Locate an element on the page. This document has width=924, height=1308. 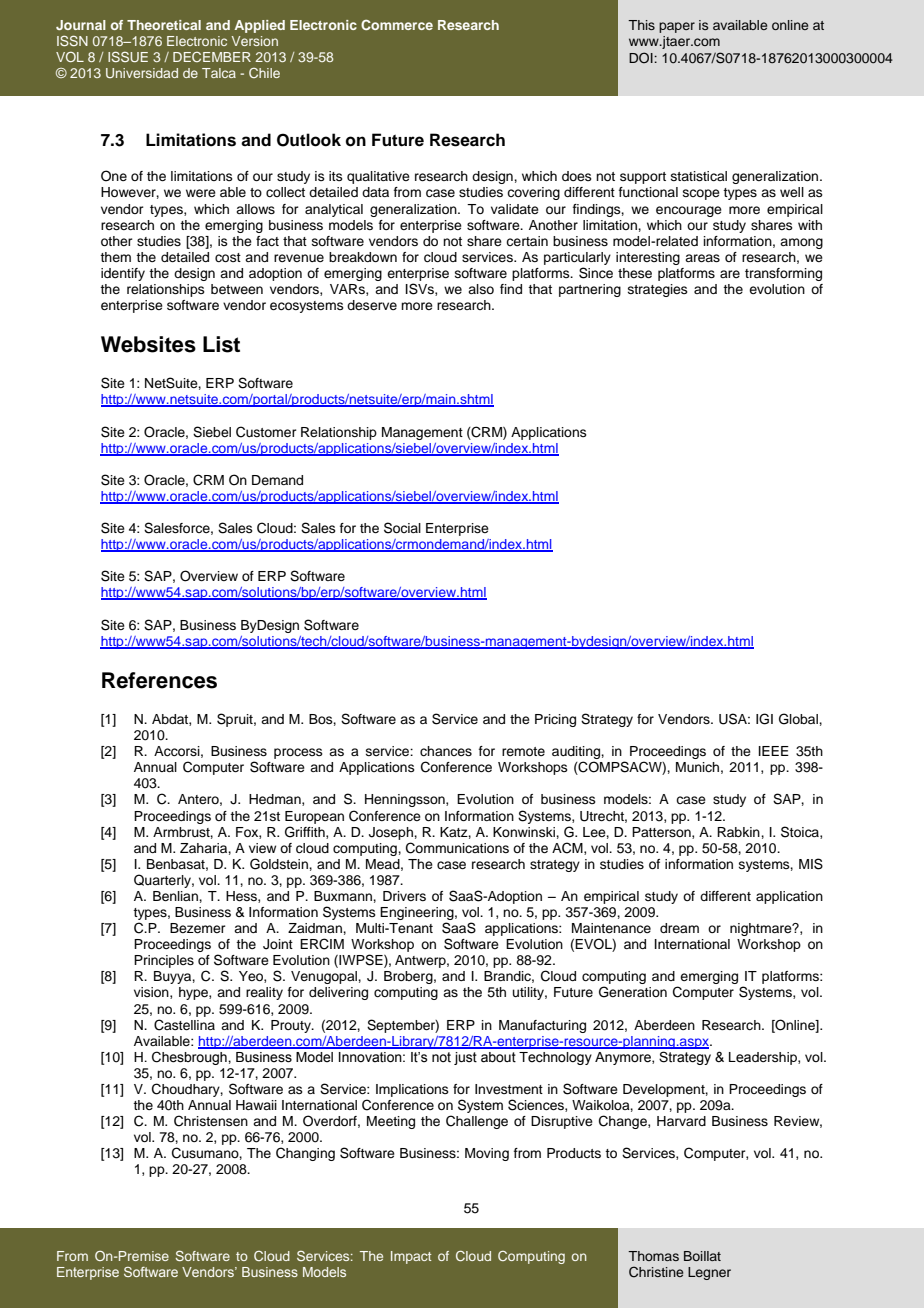
Principles is located at coordinates (164, 961).
